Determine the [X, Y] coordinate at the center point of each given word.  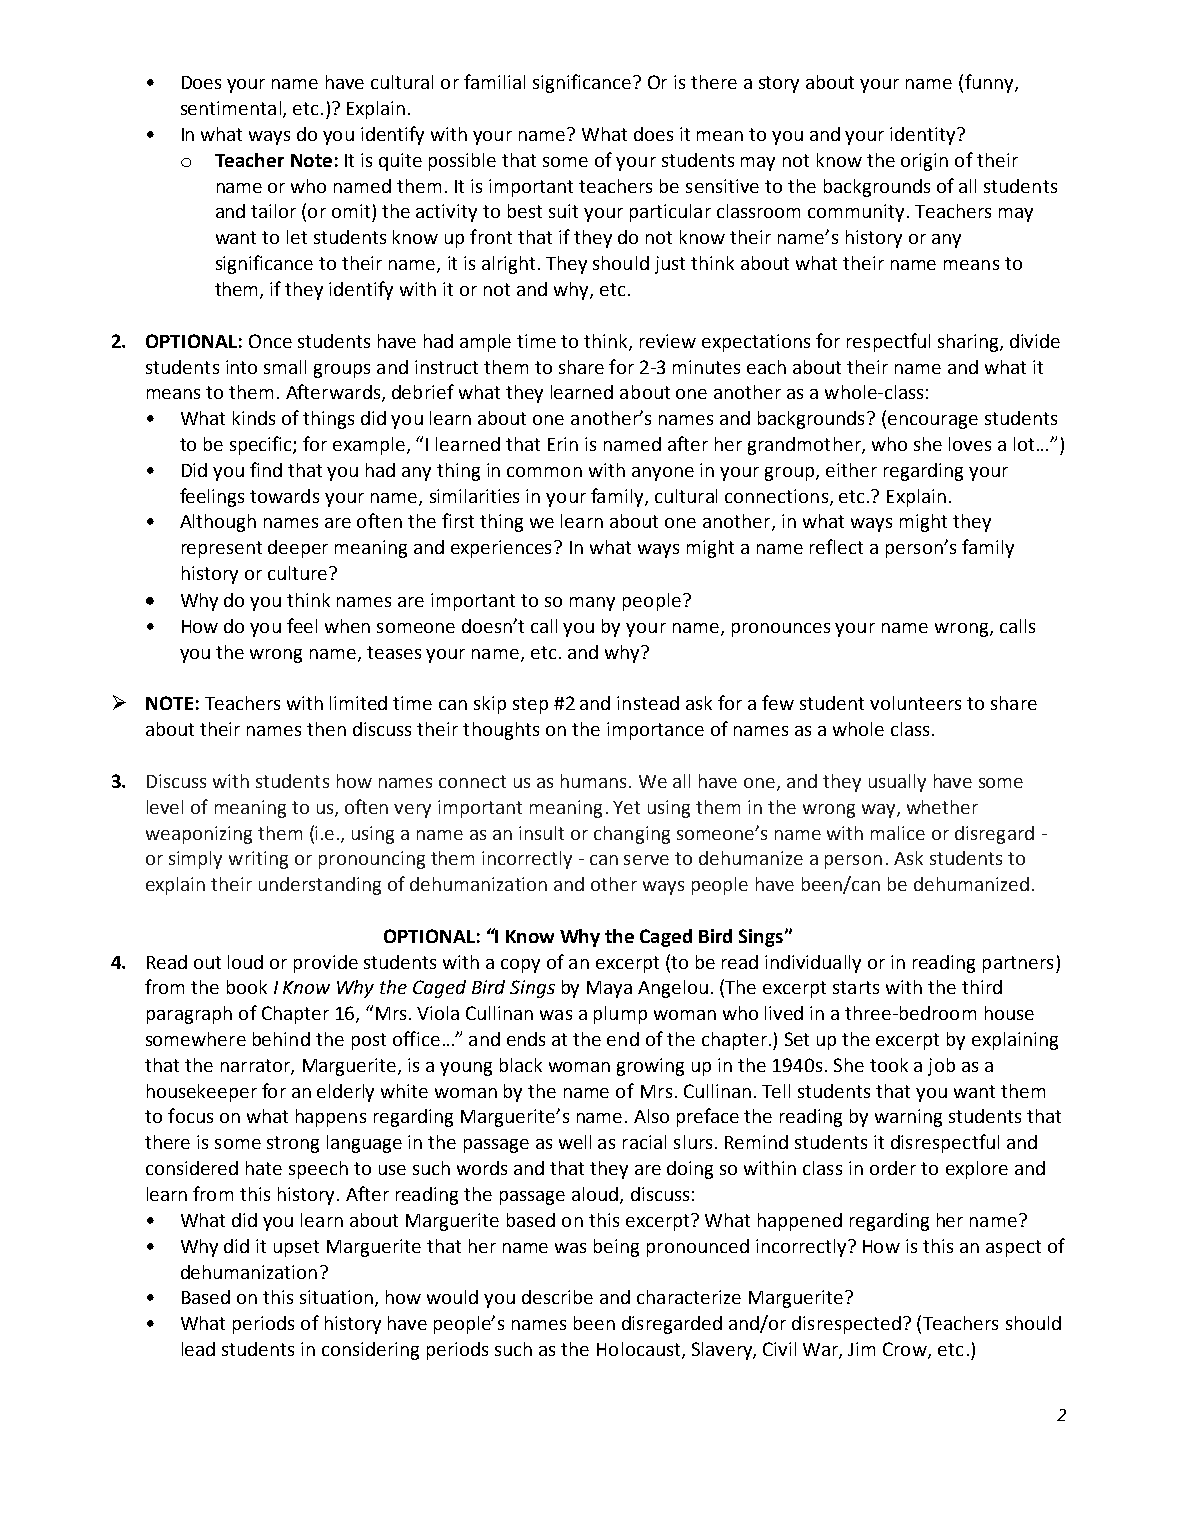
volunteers [915, 703]
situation [338, 1298]
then [326, 729]
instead [648, 703]
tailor [273, 211]
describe [557, 1297]
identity [924, 136]
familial [494, 81]
